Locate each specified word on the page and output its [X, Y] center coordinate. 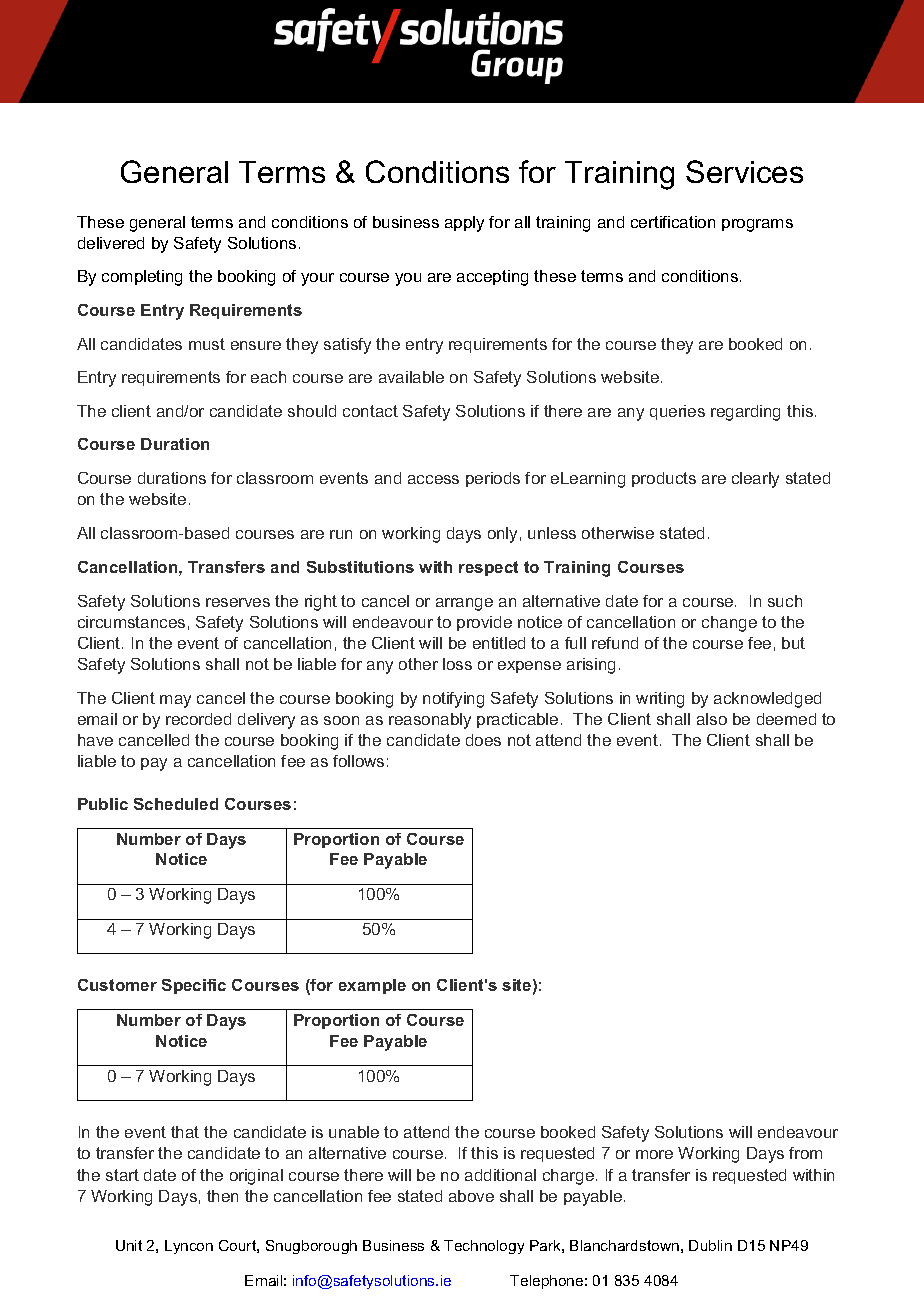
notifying [453, 700]
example [372, 986]
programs [757, 225]
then [222, 1196]
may [175, 701]
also [712, 719]
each [268, 377]
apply [464, 224]
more [654, 1154]
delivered [111, 243]
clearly [755, 480]
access [433, 479]
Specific [194, 986]
